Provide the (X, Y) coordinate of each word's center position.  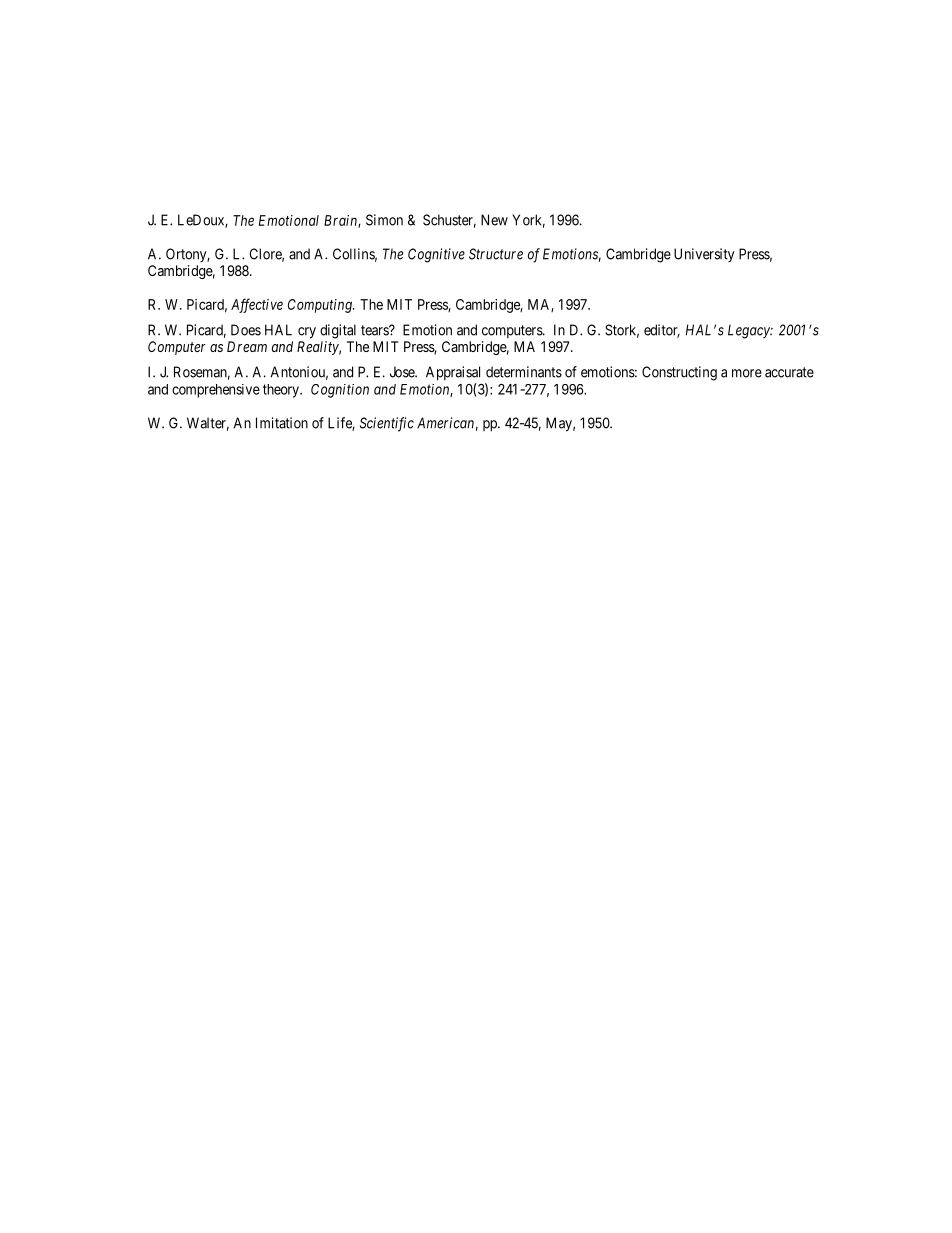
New (494, 220)
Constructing (679, 373)
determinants (524, 372)
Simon (384, 220)
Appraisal (453, 373)
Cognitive (436, 255)
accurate (789, 372)
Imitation (282, 423)
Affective (257, 305)
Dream (247, 346)
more (747, 373)
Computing (321, 306)
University (704, 255)
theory (282, 391)
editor (662, 331)
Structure (496, 254)
